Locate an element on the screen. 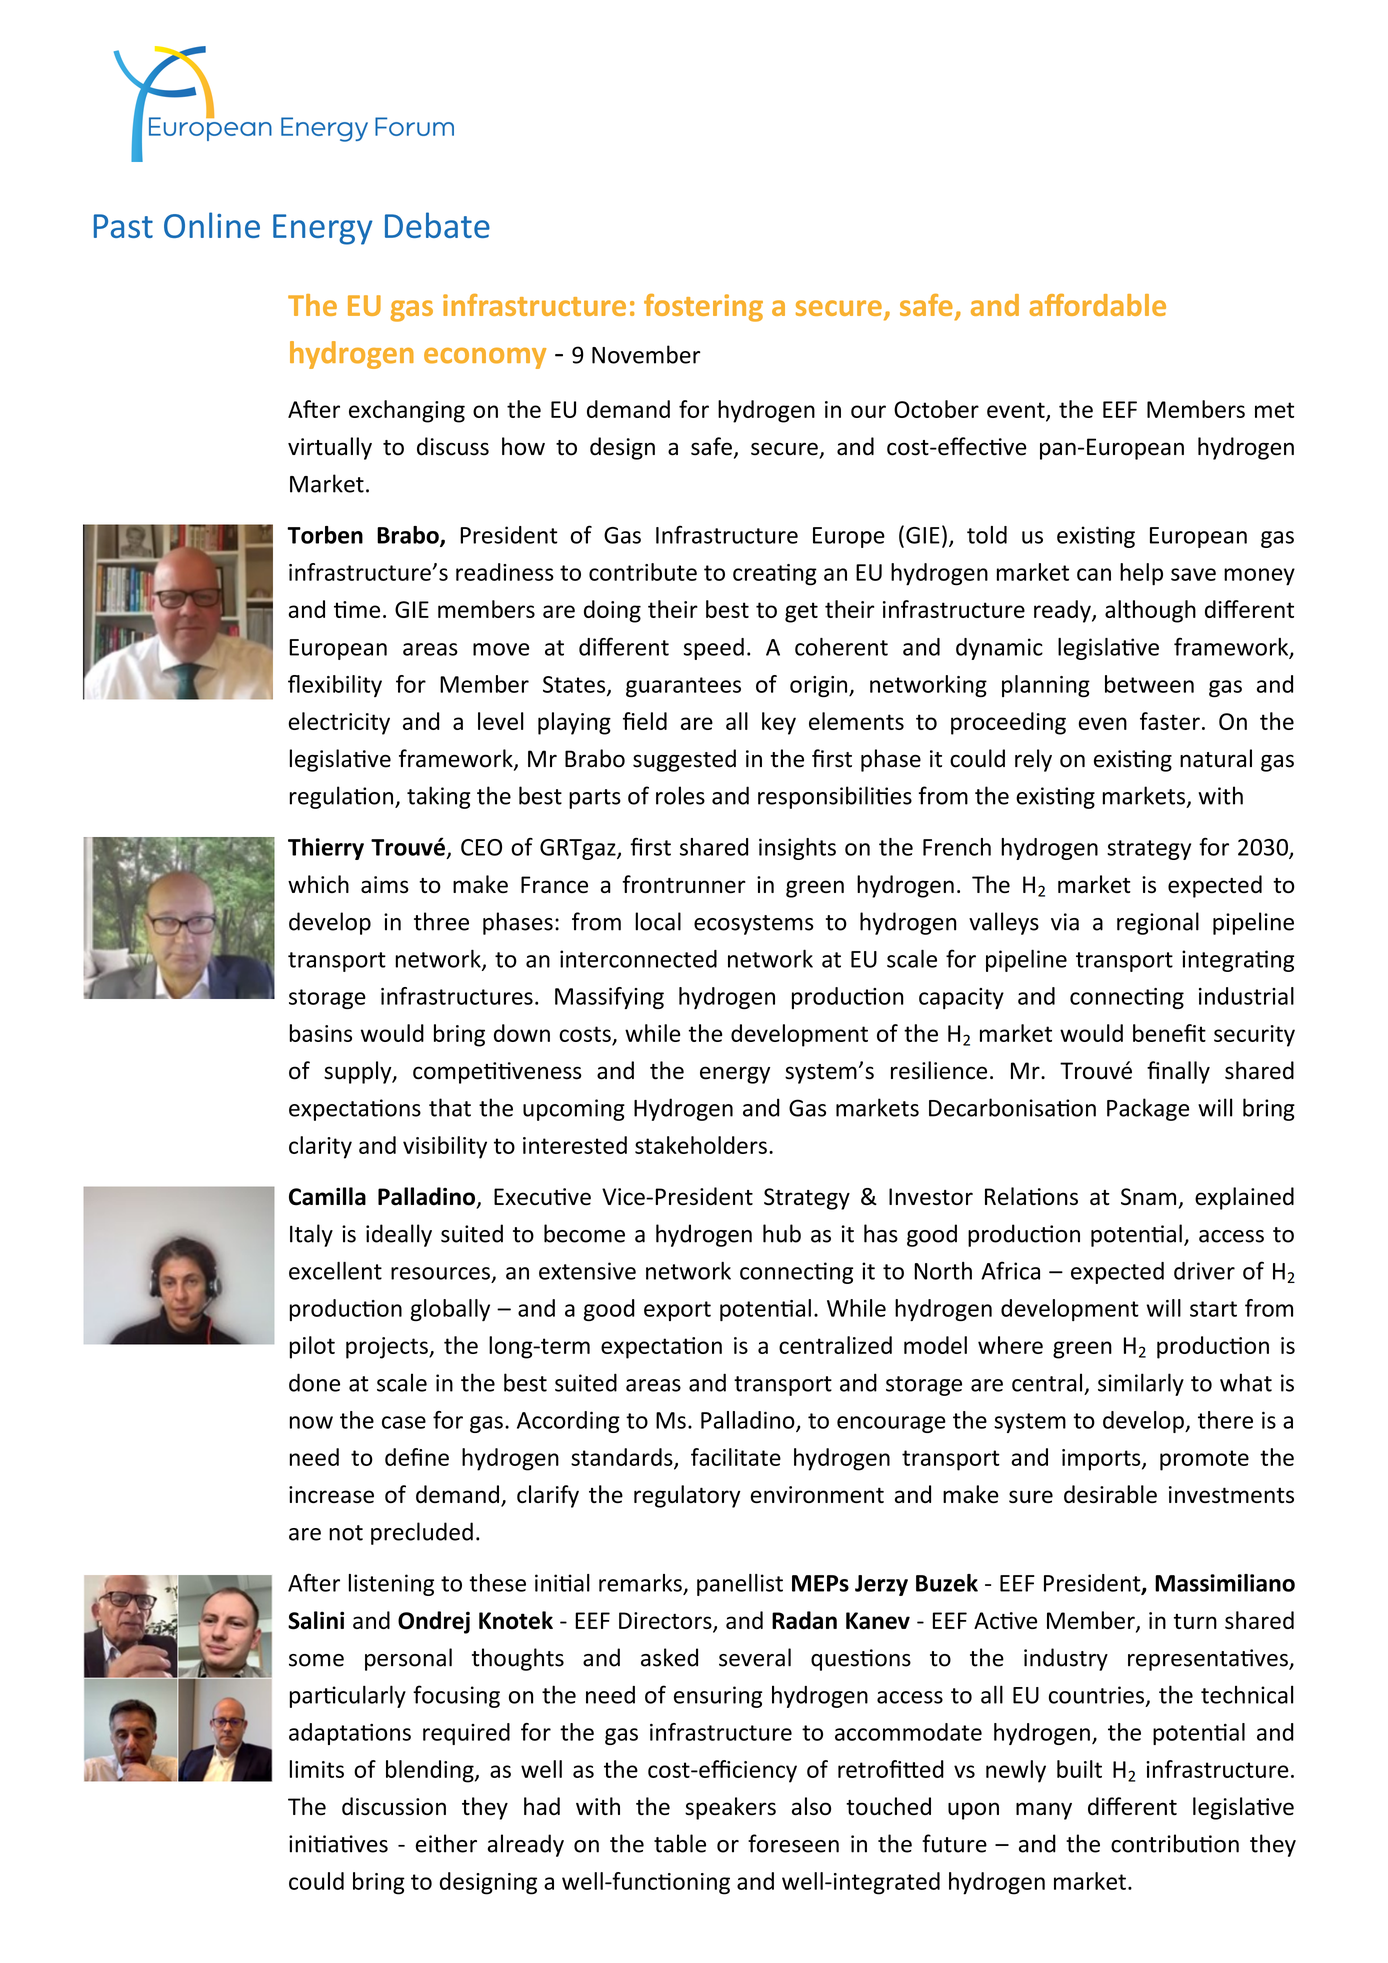 This screenshot has width=1388, height=1963. natural is located at coordinates (1216, 758).
